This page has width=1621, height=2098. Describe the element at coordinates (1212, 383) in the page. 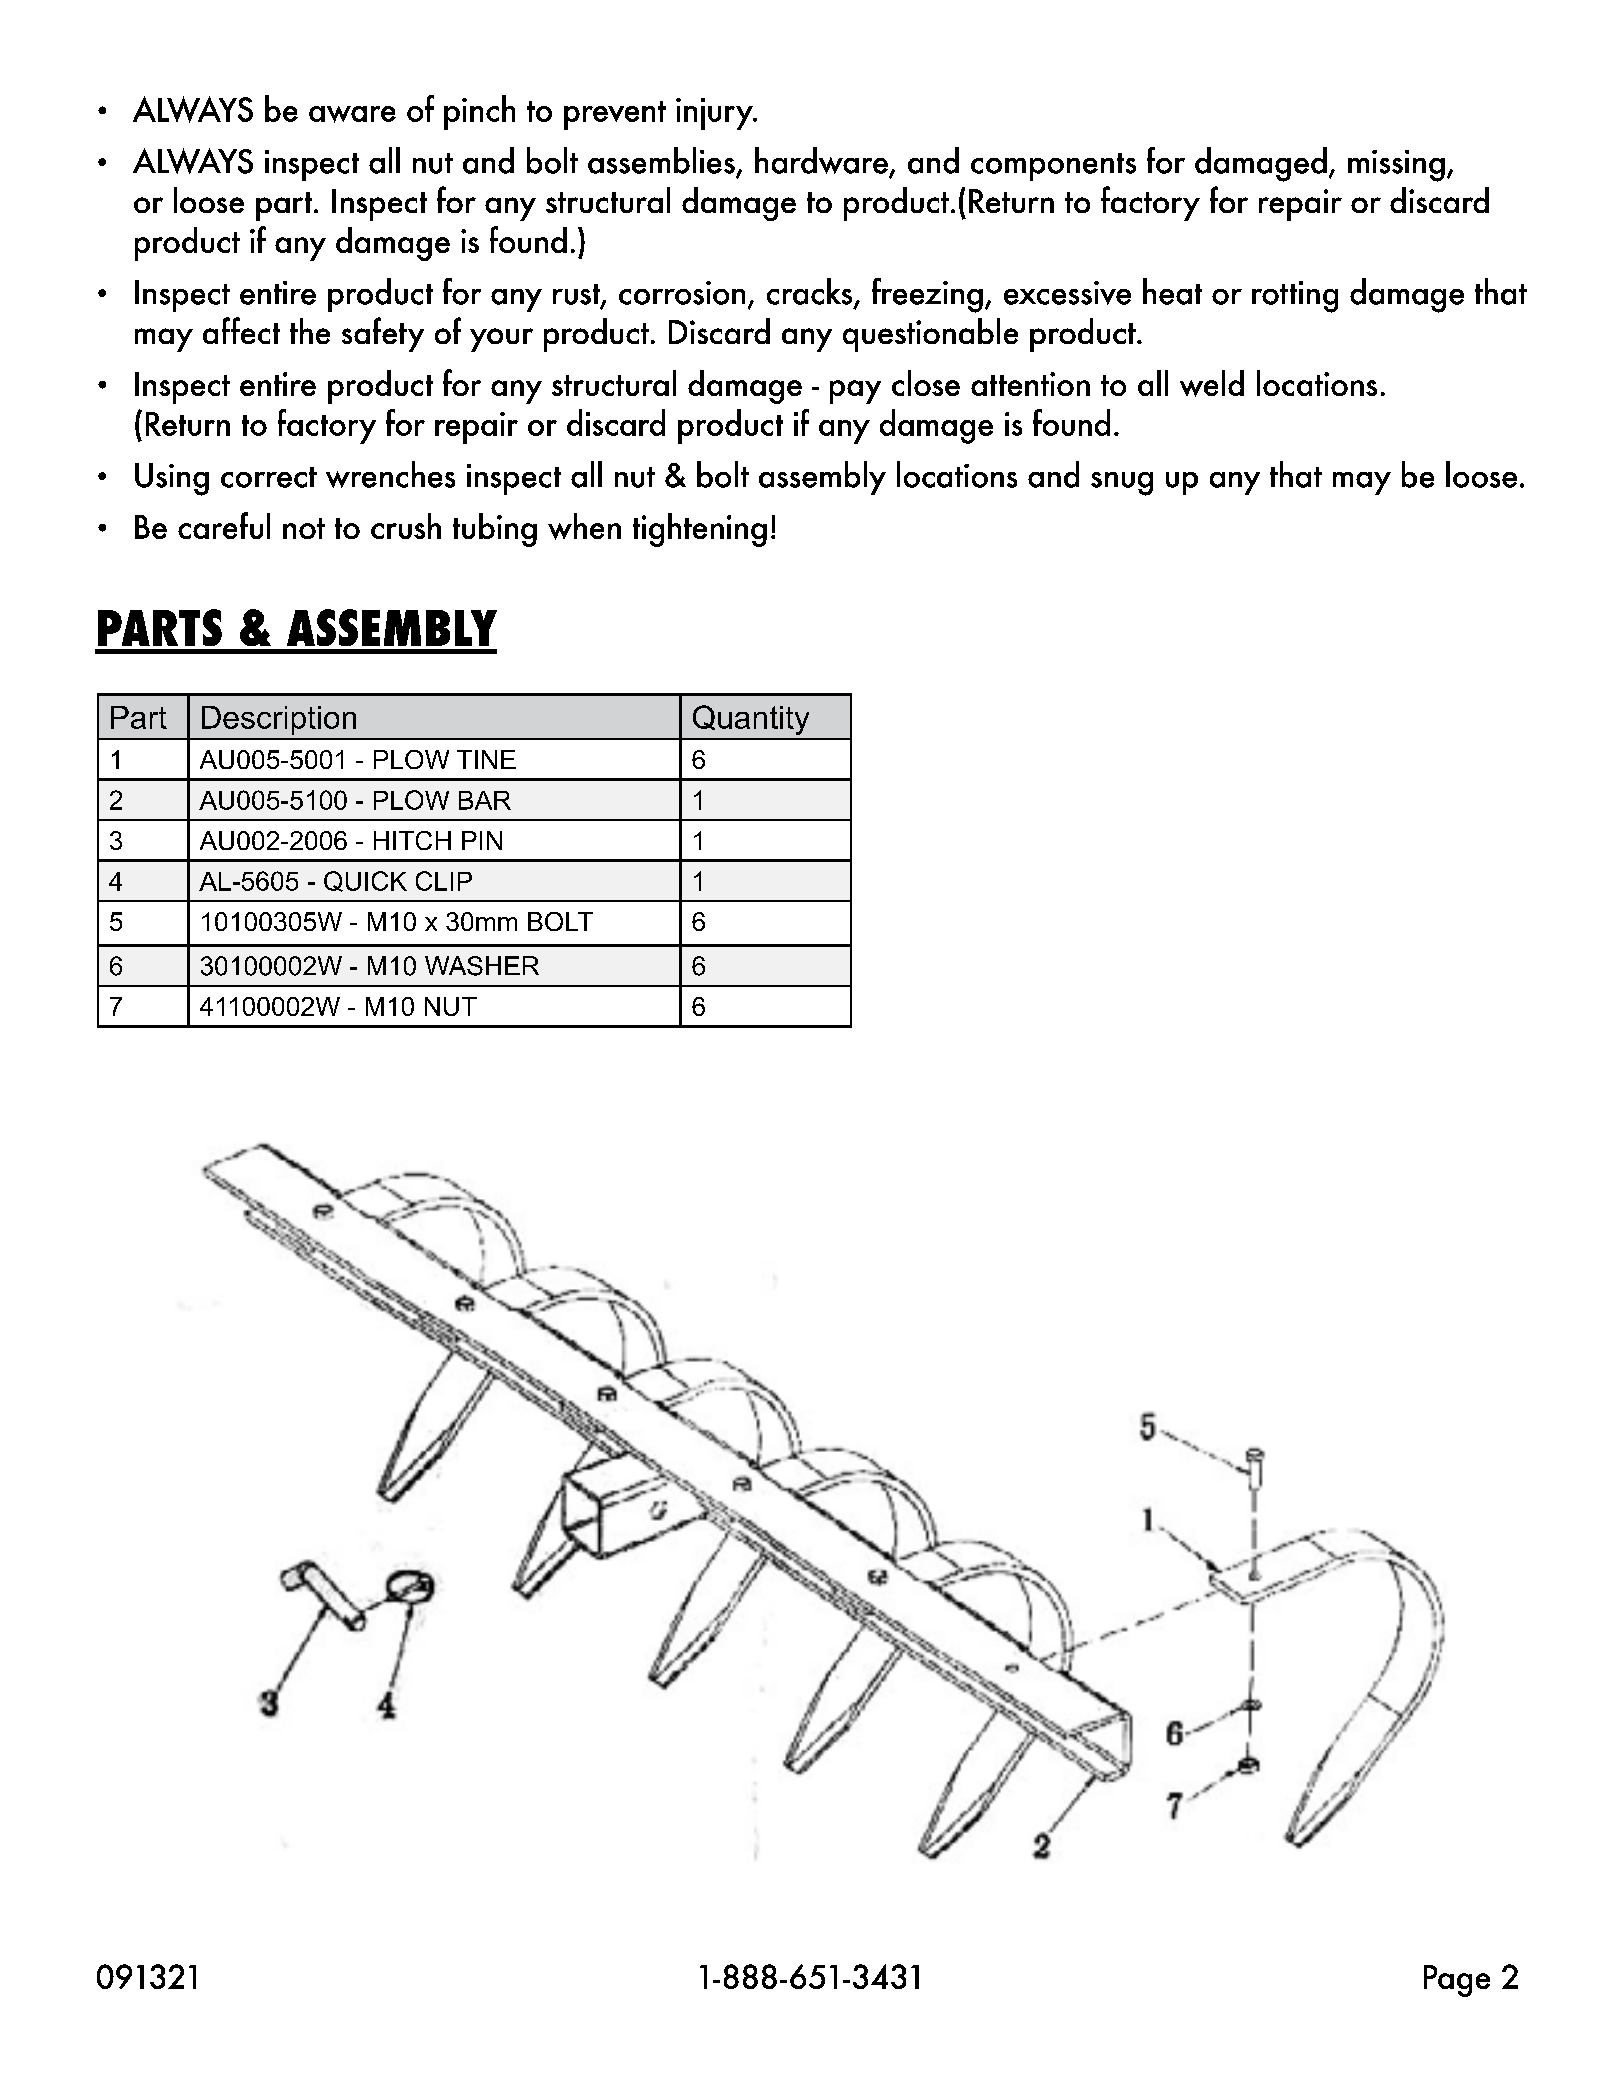

I see `weld` at that location.
